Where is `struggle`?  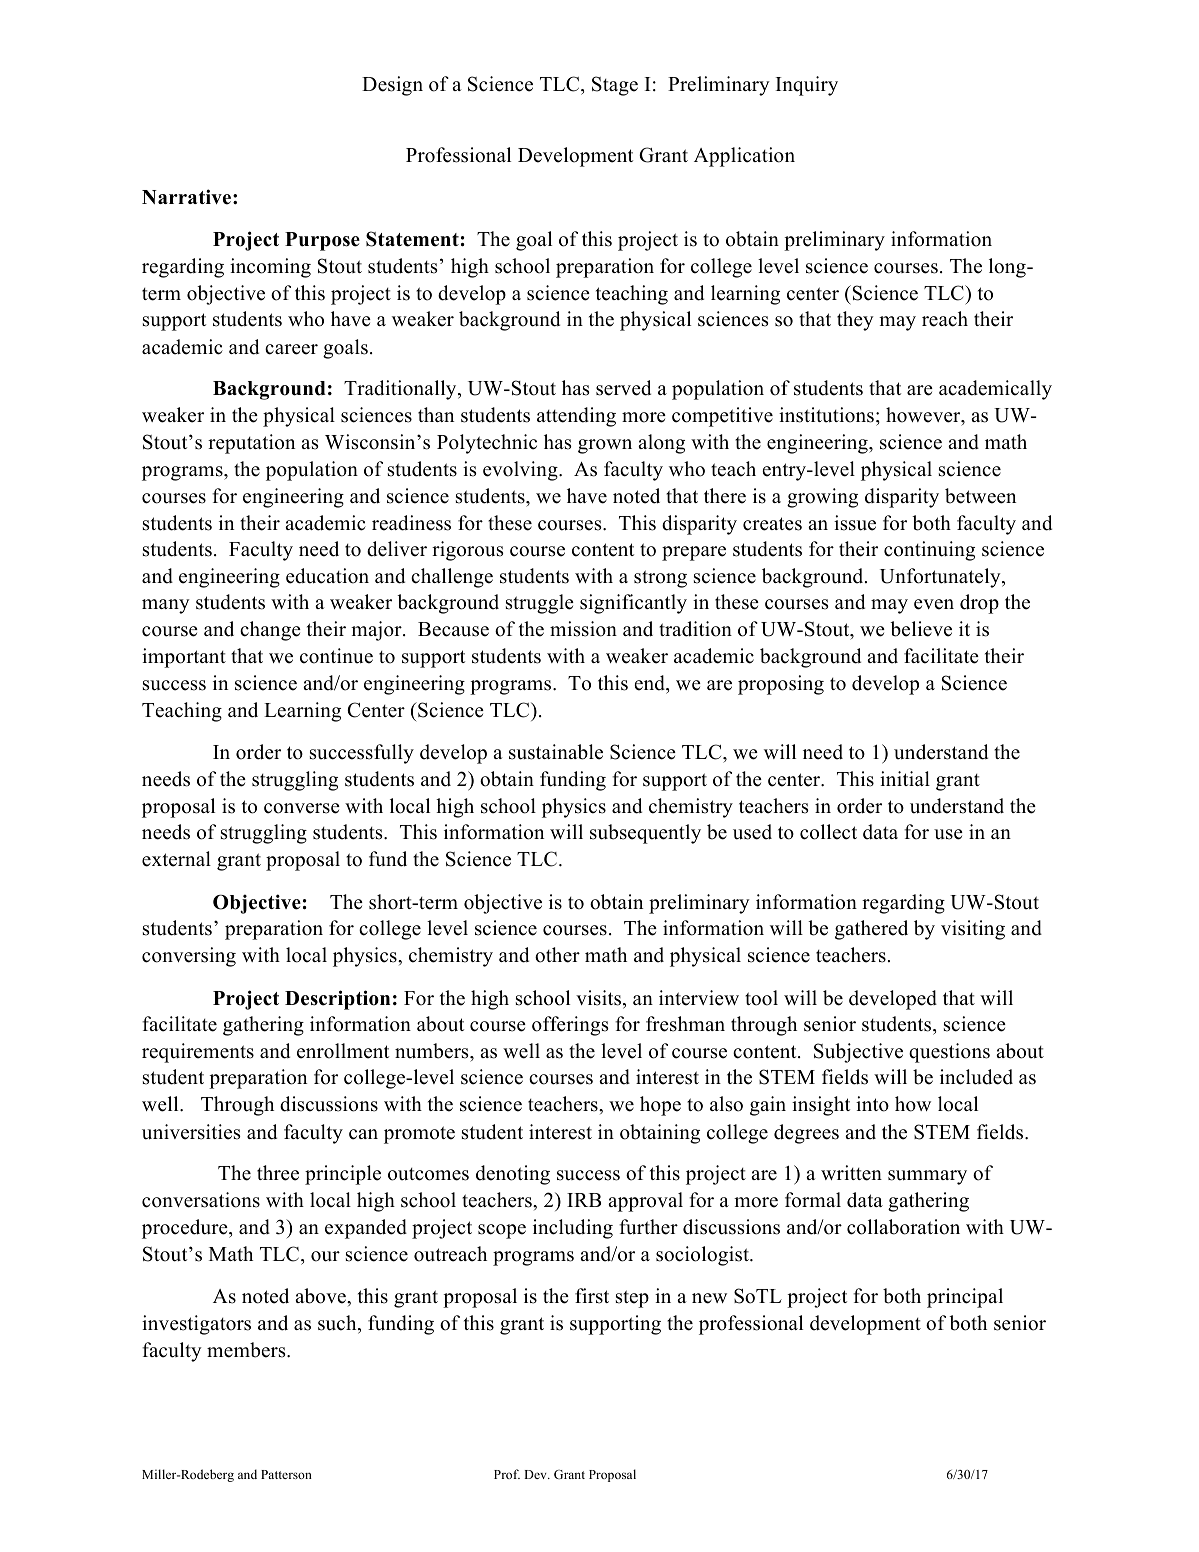
struggle is located at coordinates (540, 604).
